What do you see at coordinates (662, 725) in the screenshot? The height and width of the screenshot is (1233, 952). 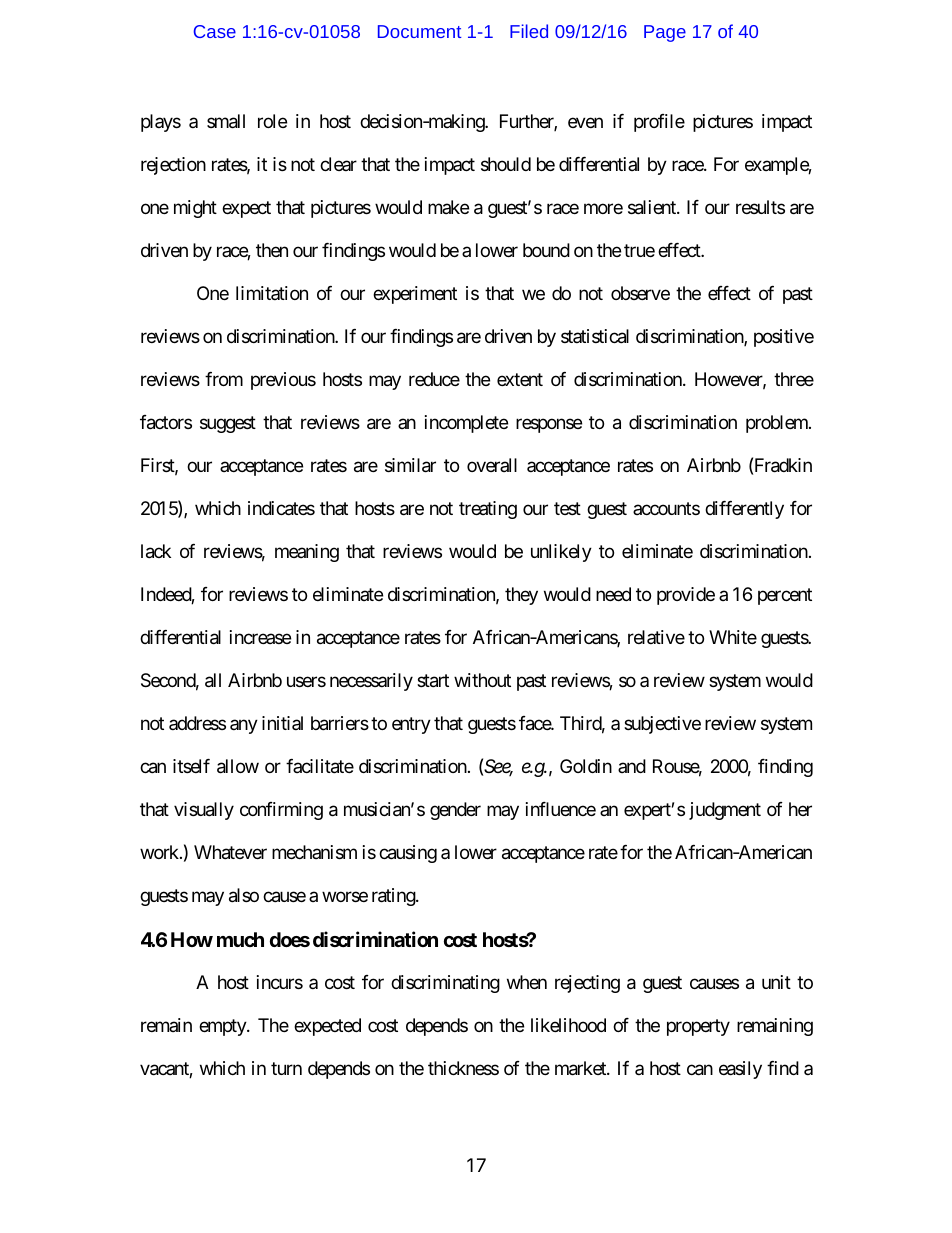 I see `subjective` at bounding box center [662, 725].
